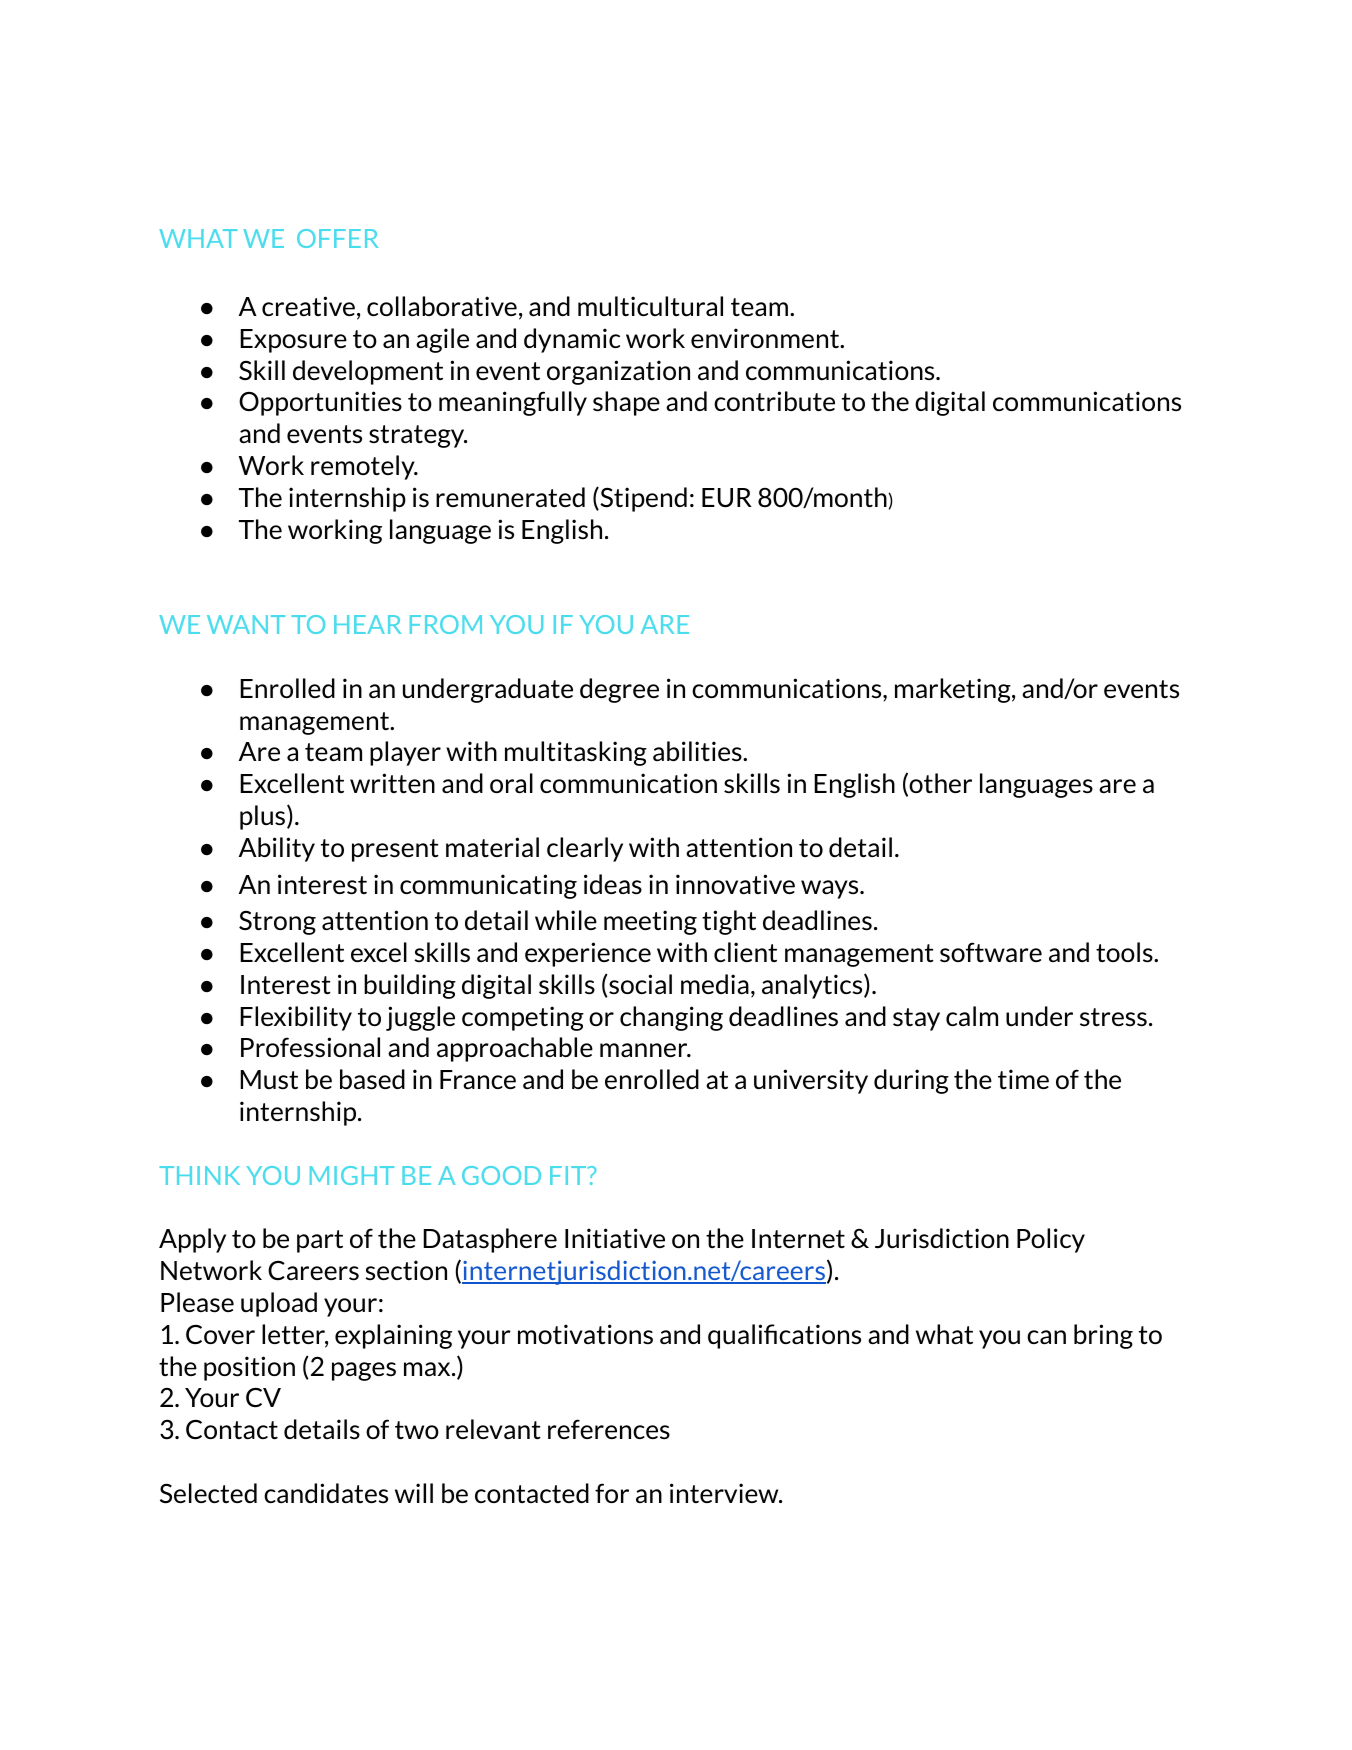 This document has height=1750, width=1352. Describe the element at coordinates (991, 952) in the document. I see `software` at that location.
